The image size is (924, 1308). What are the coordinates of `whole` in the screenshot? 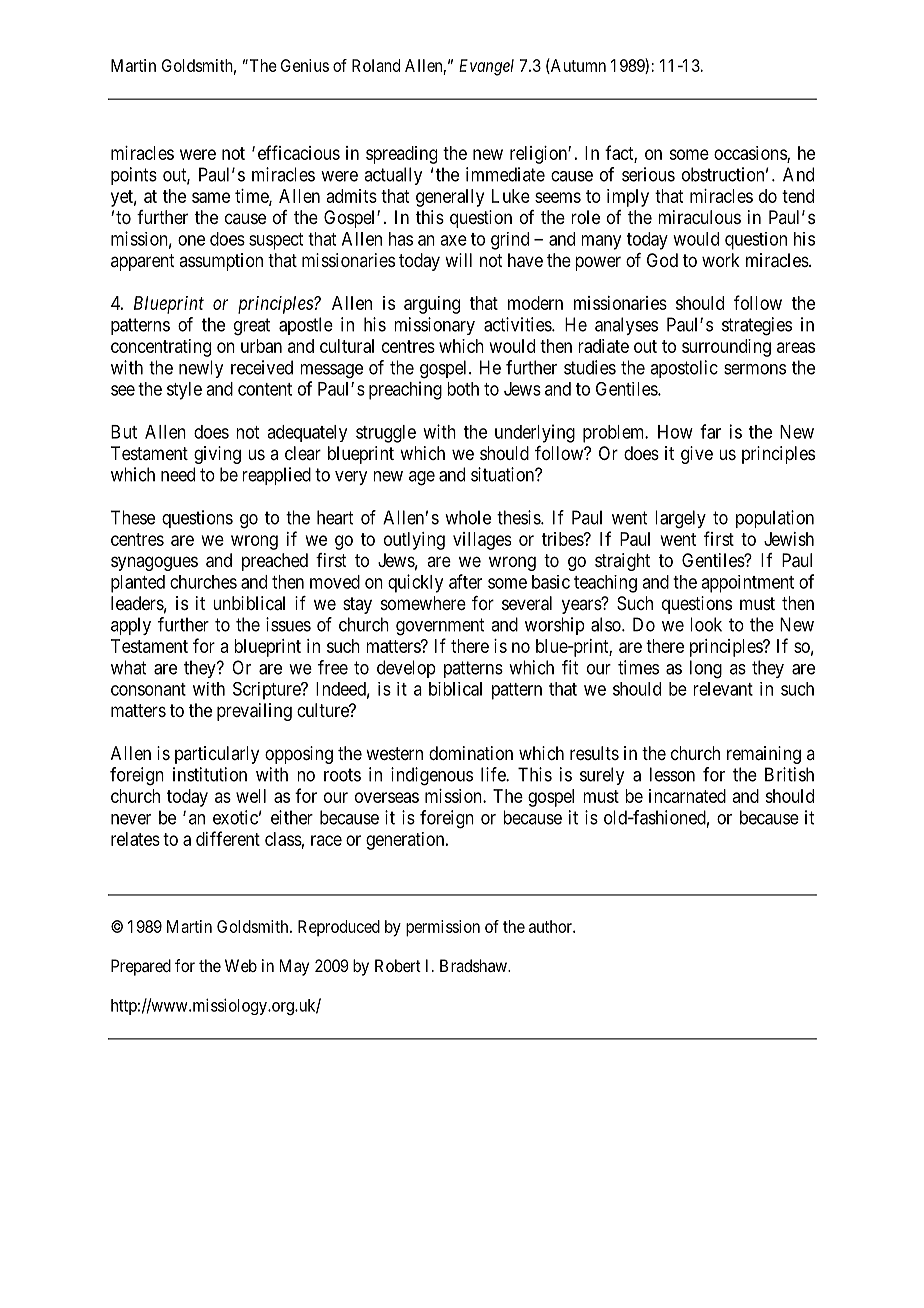 It's located at (468, 517).
